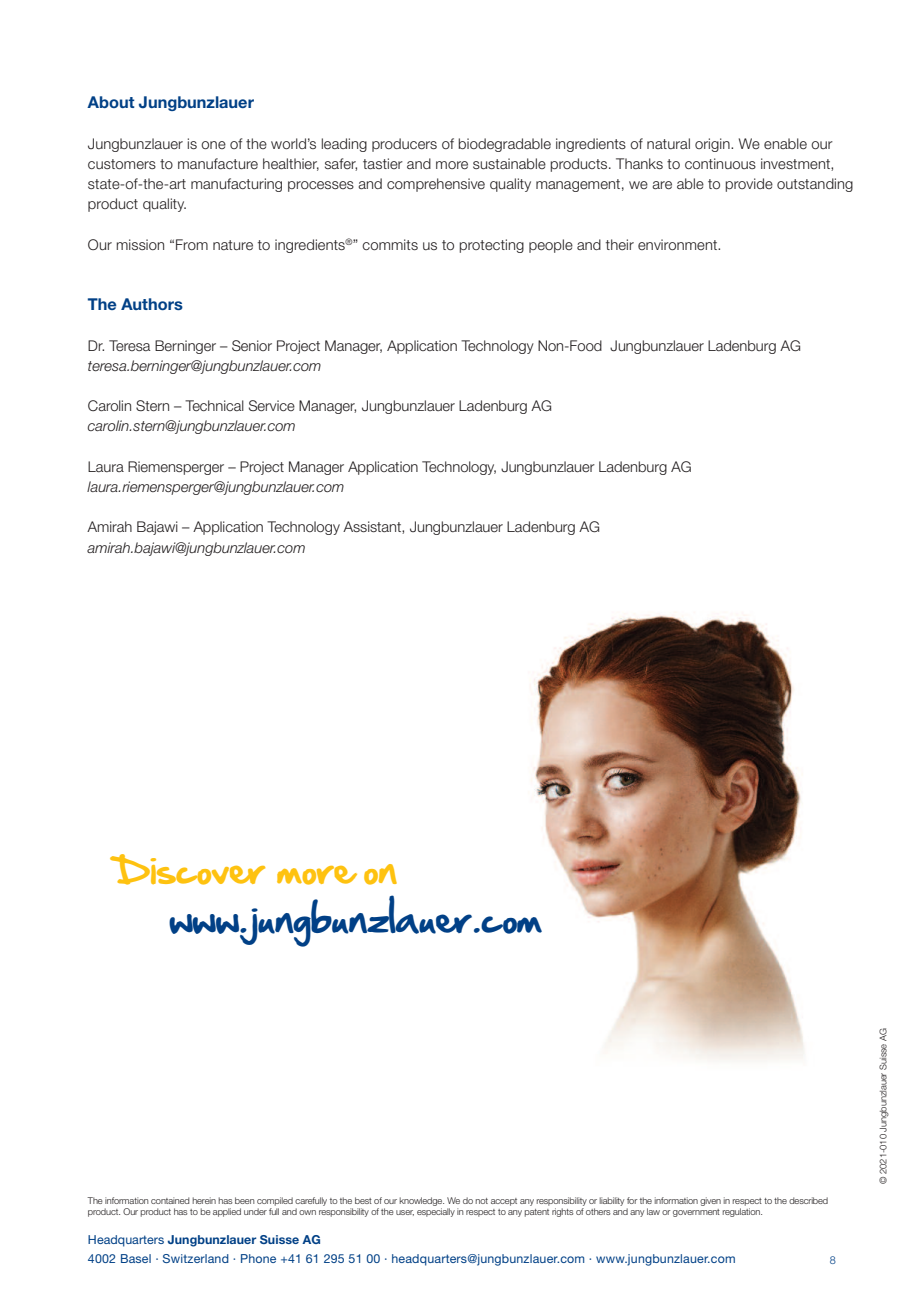 This page has width=924, height=1308. Describe the element at coordinates (218, 163) in the page. I see `manufacture` at that location.
